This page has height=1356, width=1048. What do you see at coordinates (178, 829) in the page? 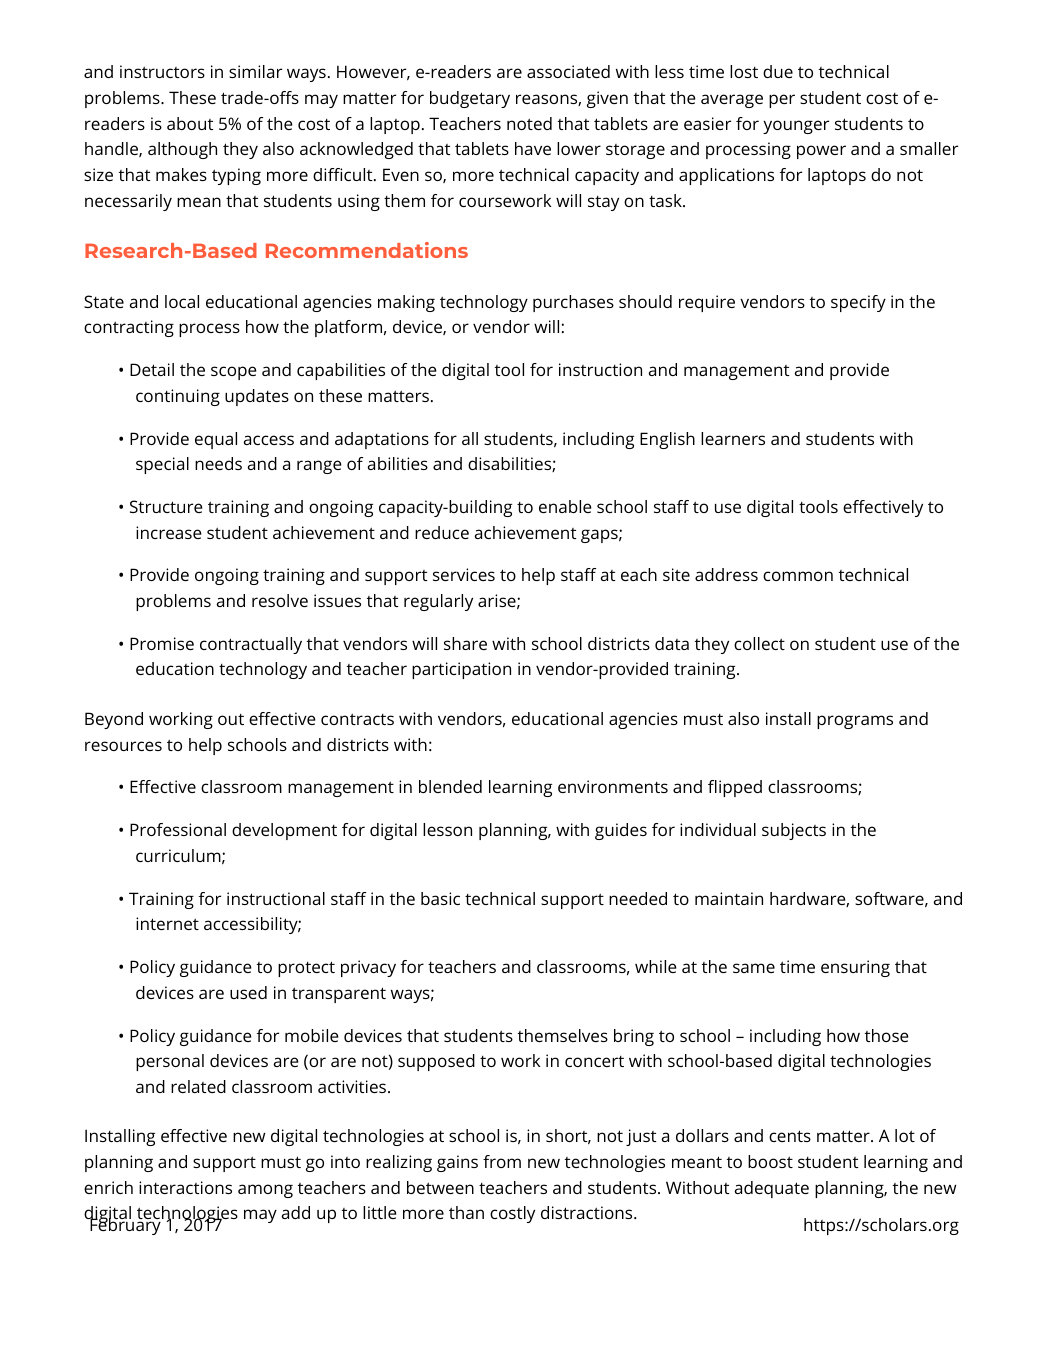
I see `Professional` at bounding box center [178, 829].
